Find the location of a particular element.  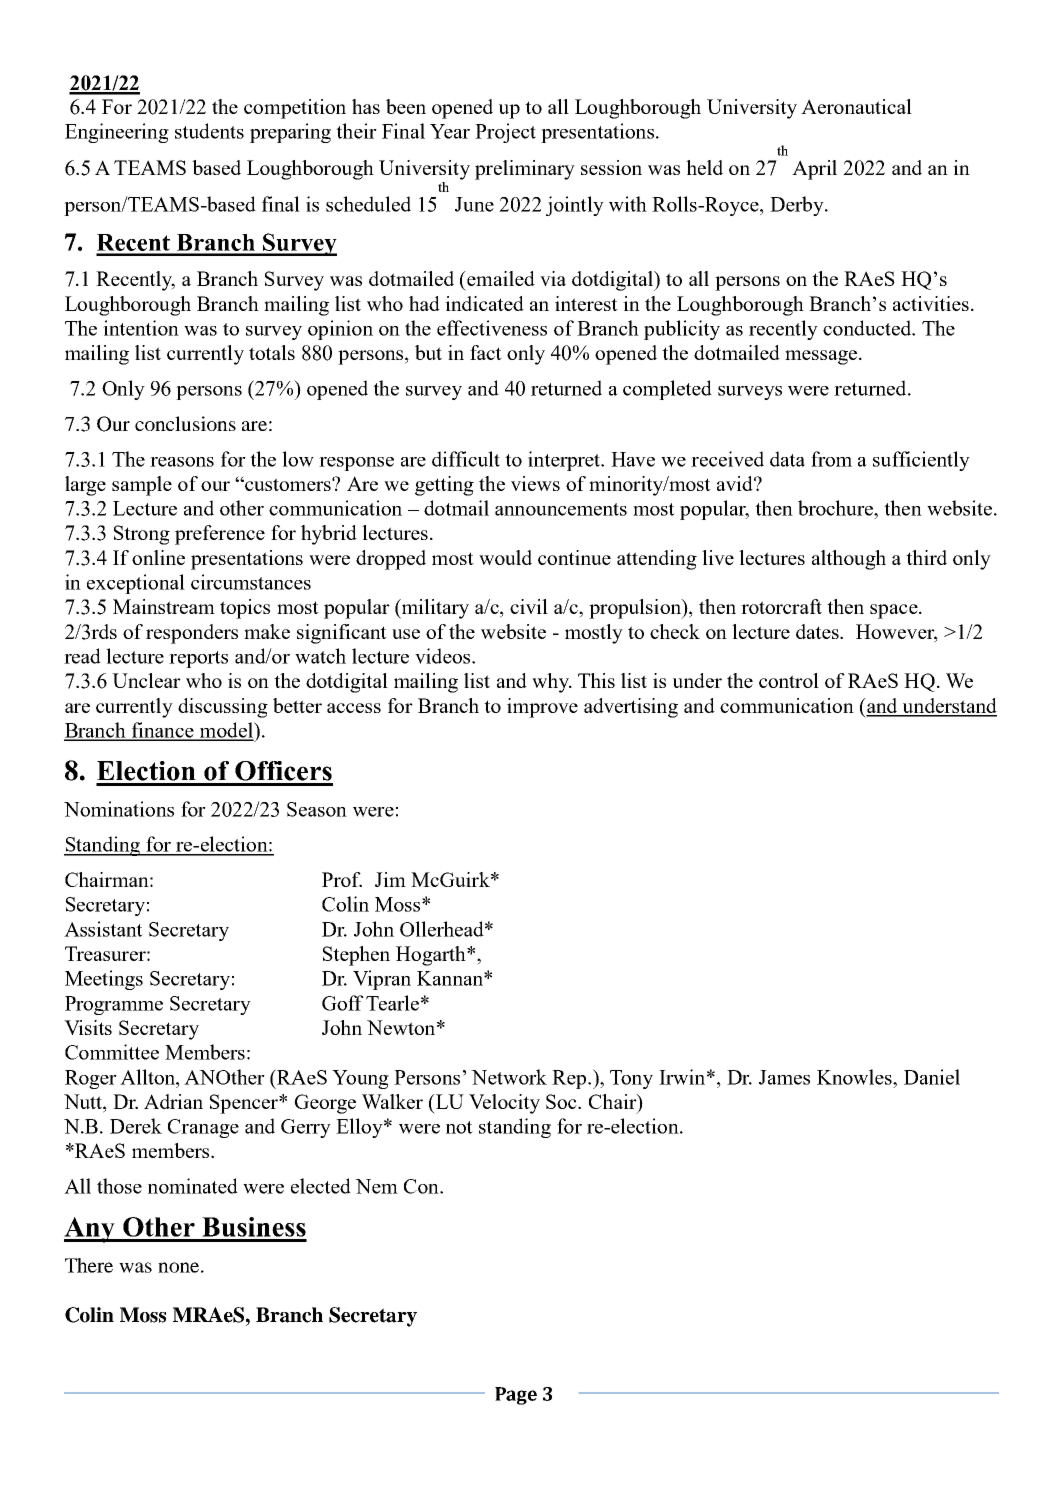

finance is located at coordinates (163, 731).
